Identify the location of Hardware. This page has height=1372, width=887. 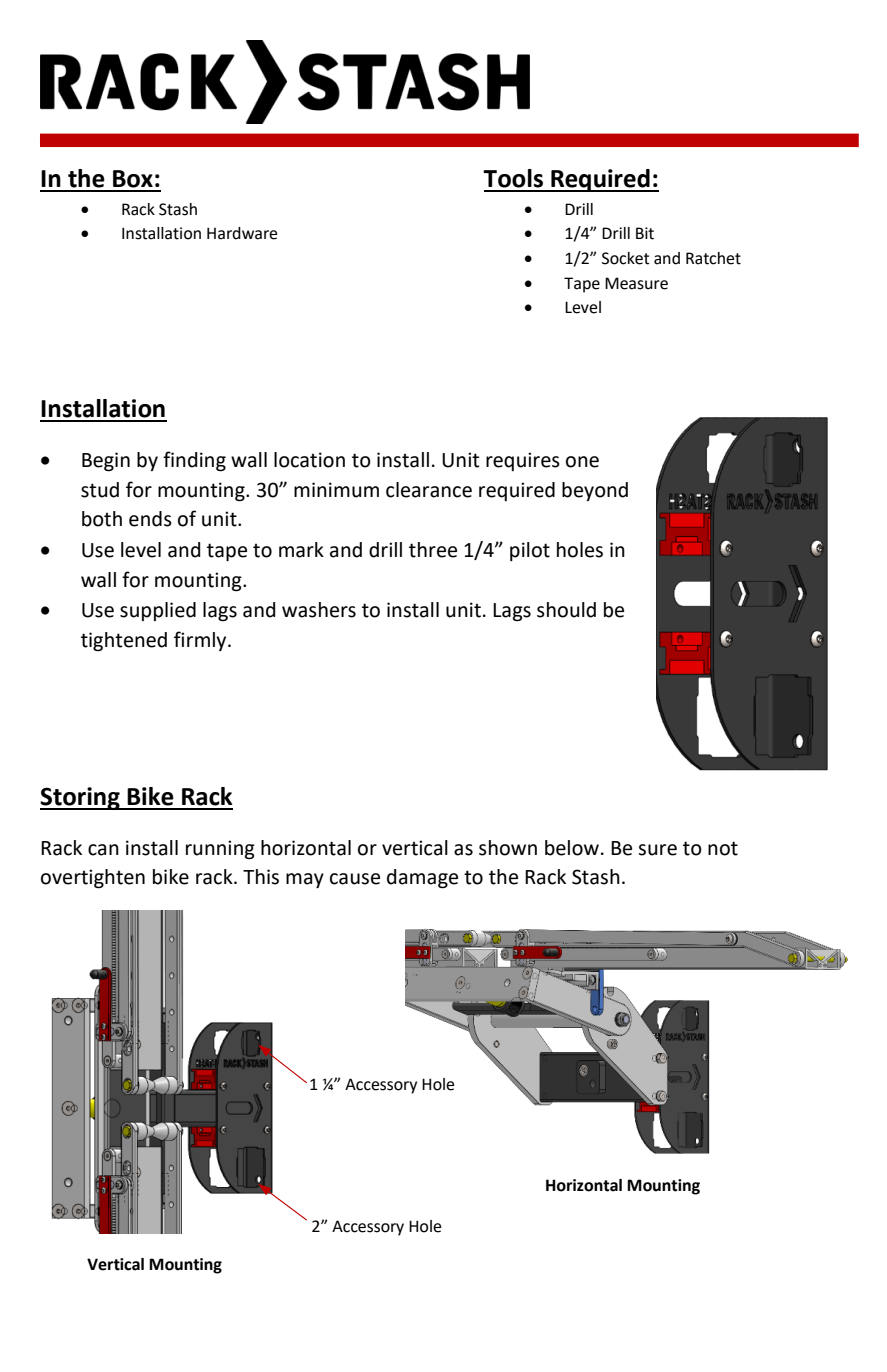
(242, 233).
